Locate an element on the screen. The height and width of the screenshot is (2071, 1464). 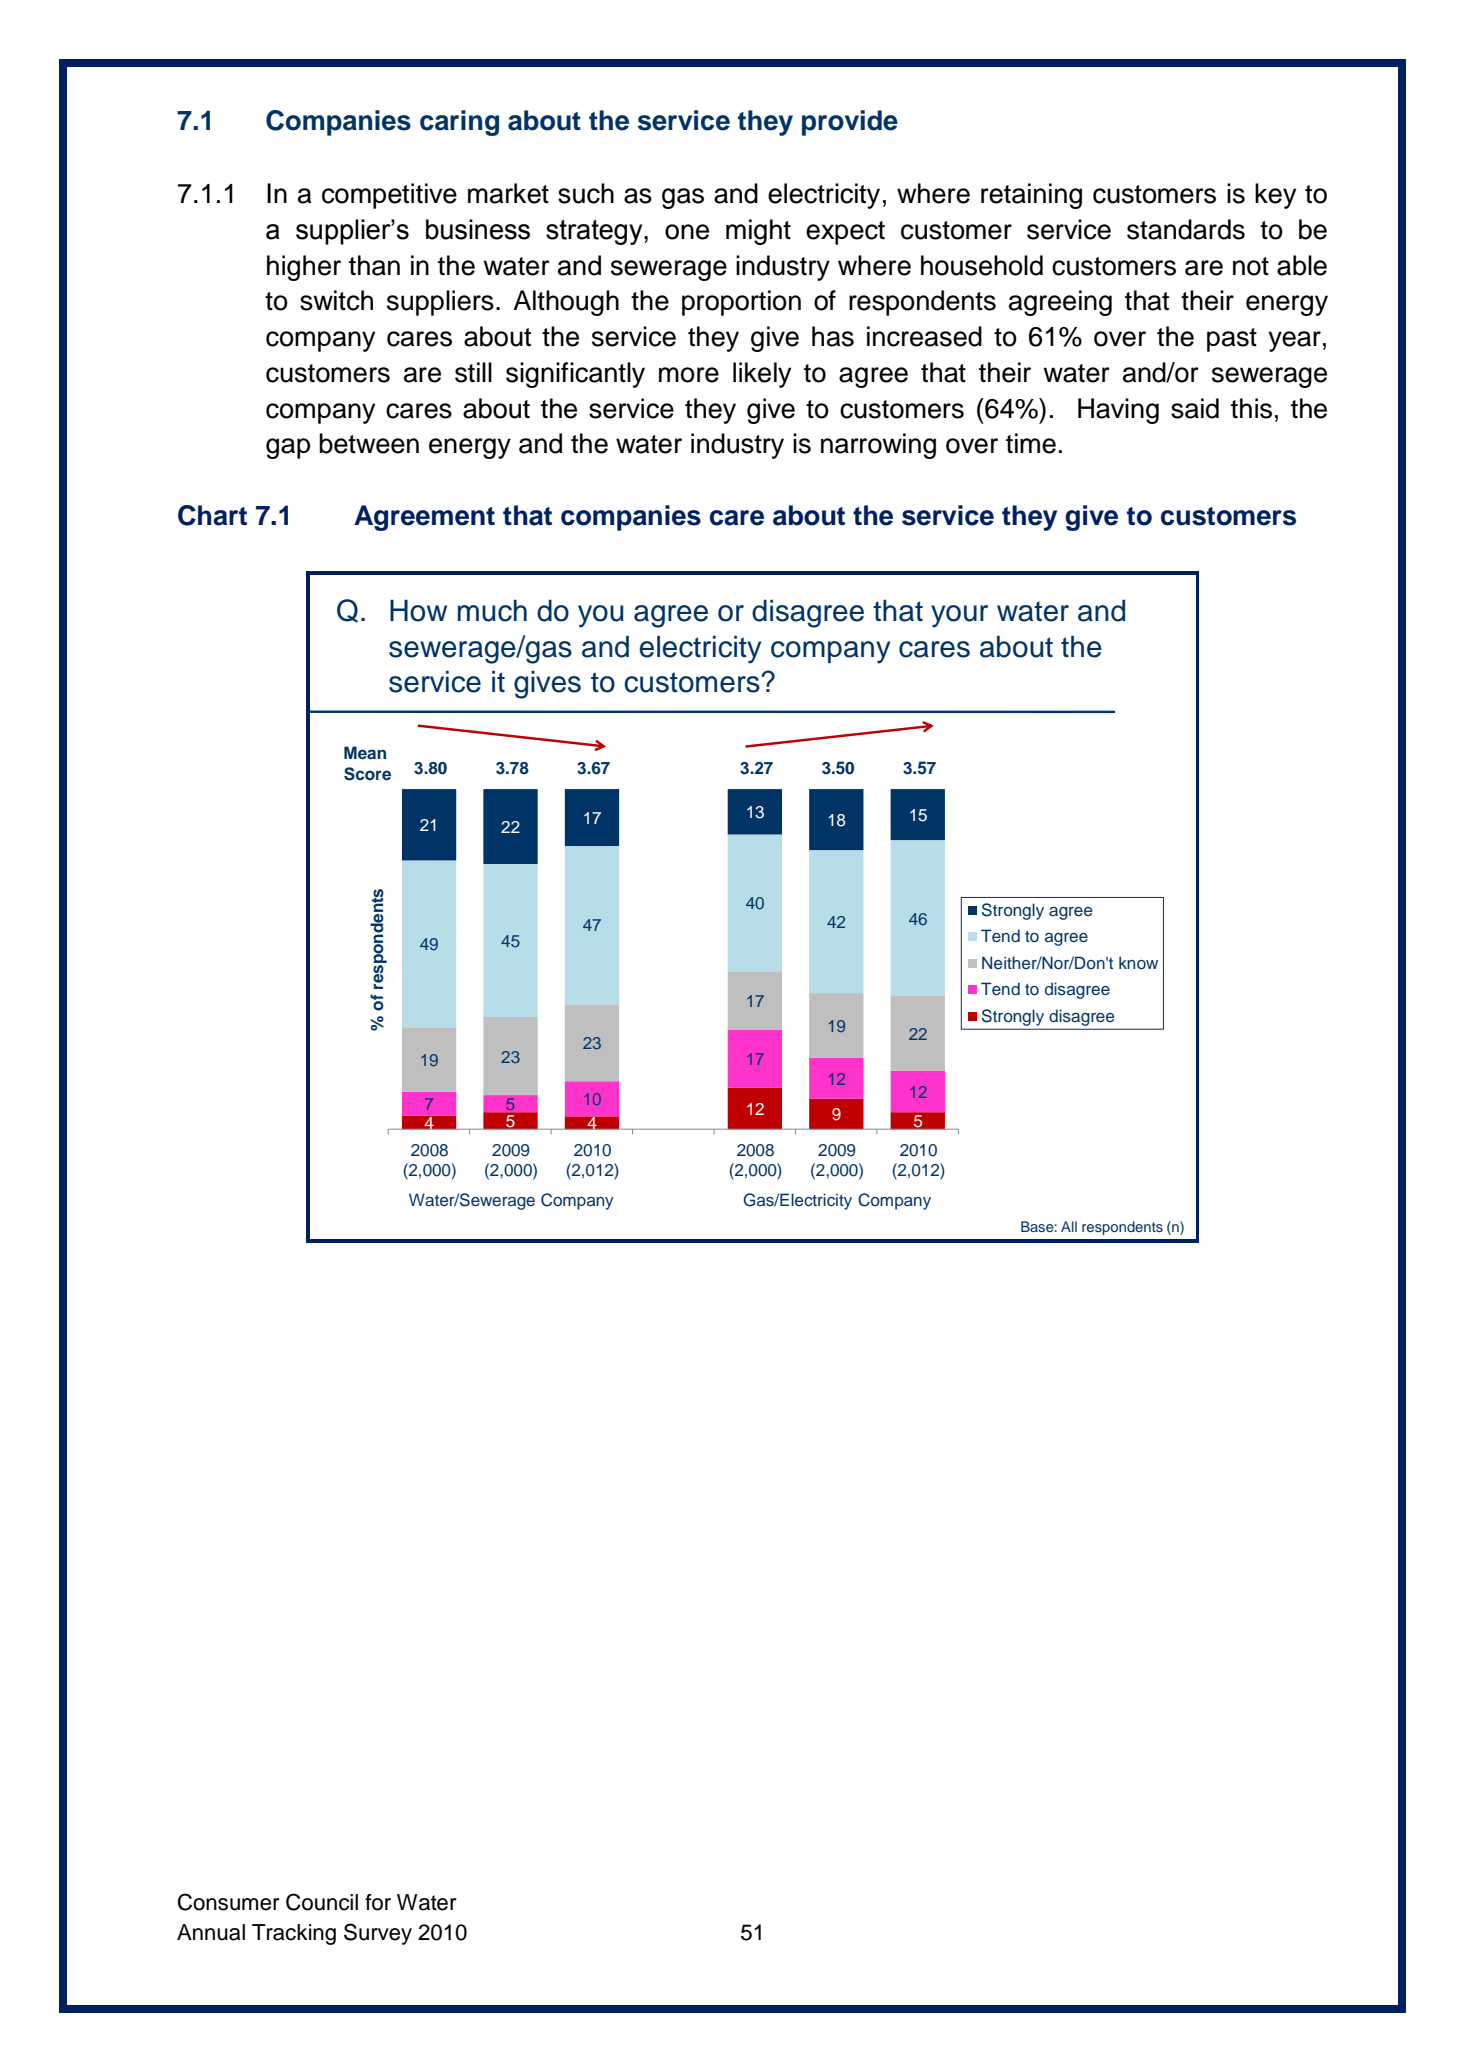
Council is located at coordinates (322, 1902).
